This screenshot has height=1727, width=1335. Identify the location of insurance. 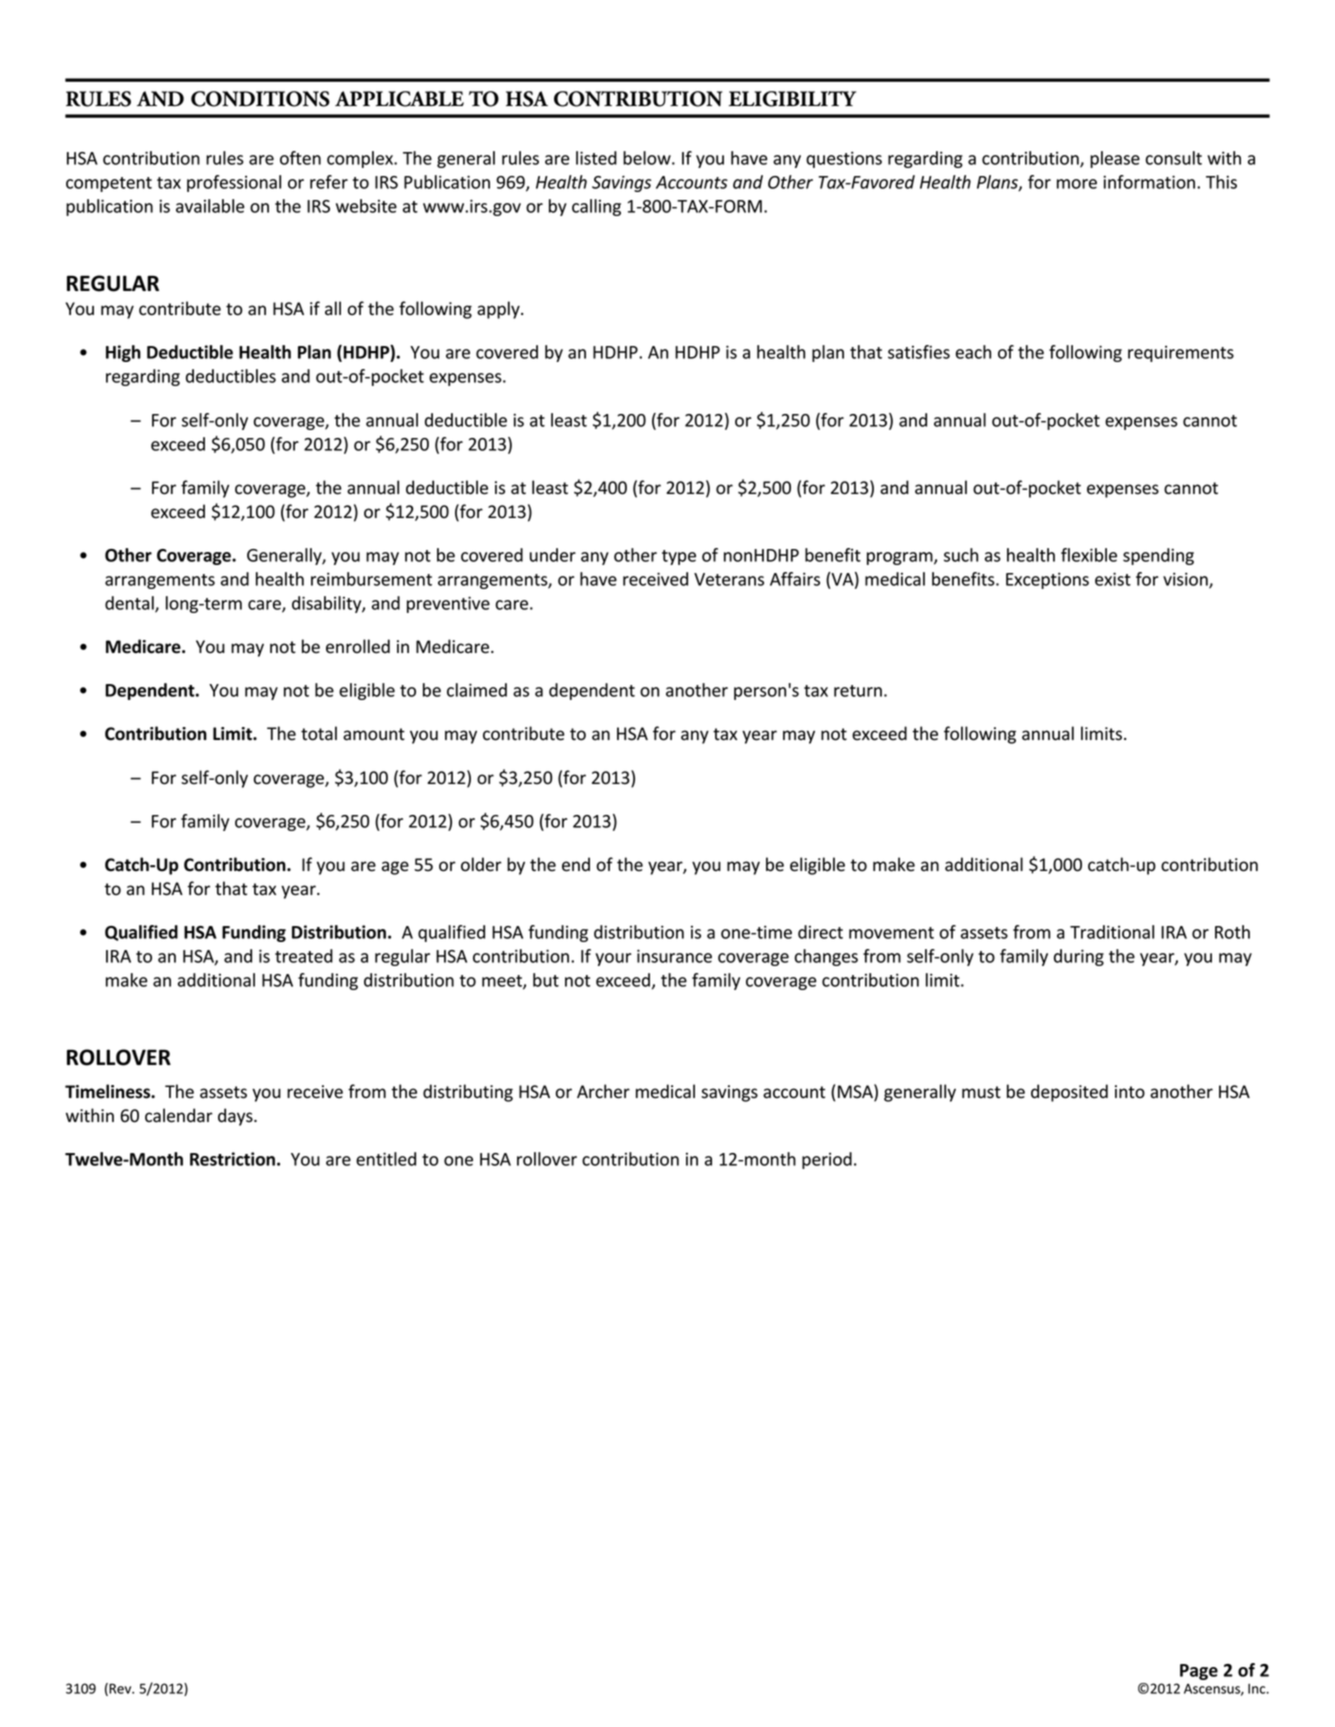
(674, 956).
